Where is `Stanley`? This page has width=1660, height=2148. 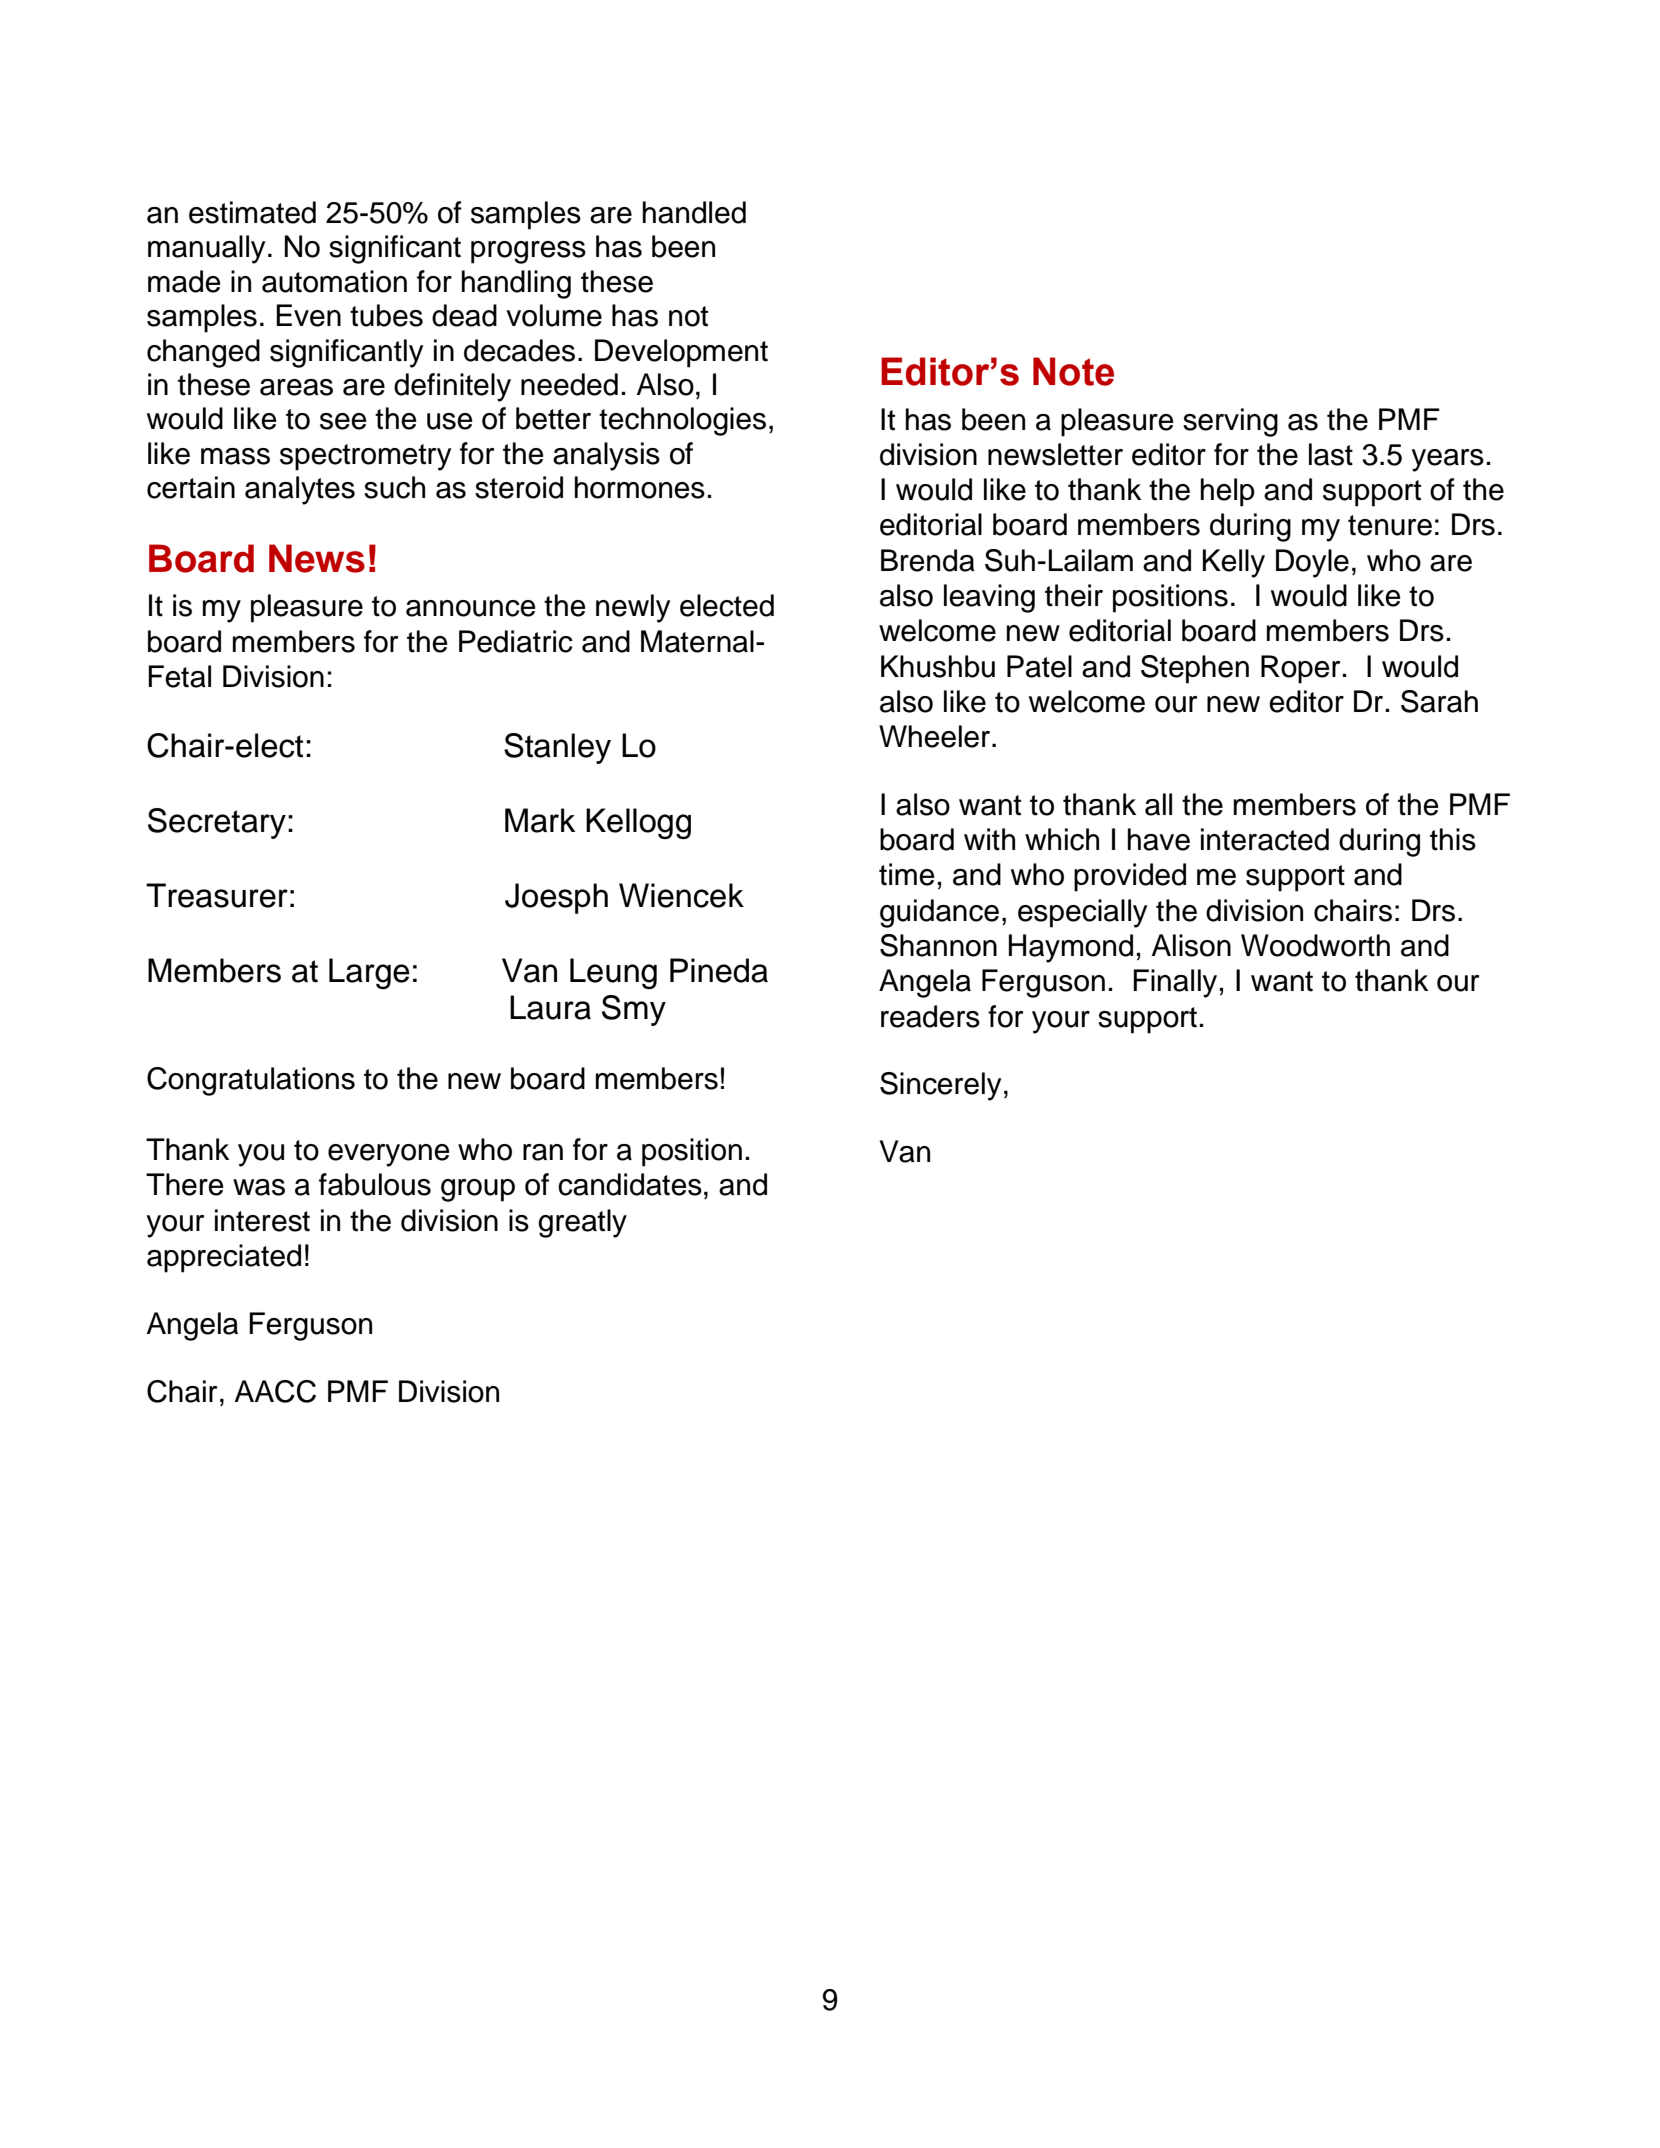 Stanley is located at coordinates (557, 748).
